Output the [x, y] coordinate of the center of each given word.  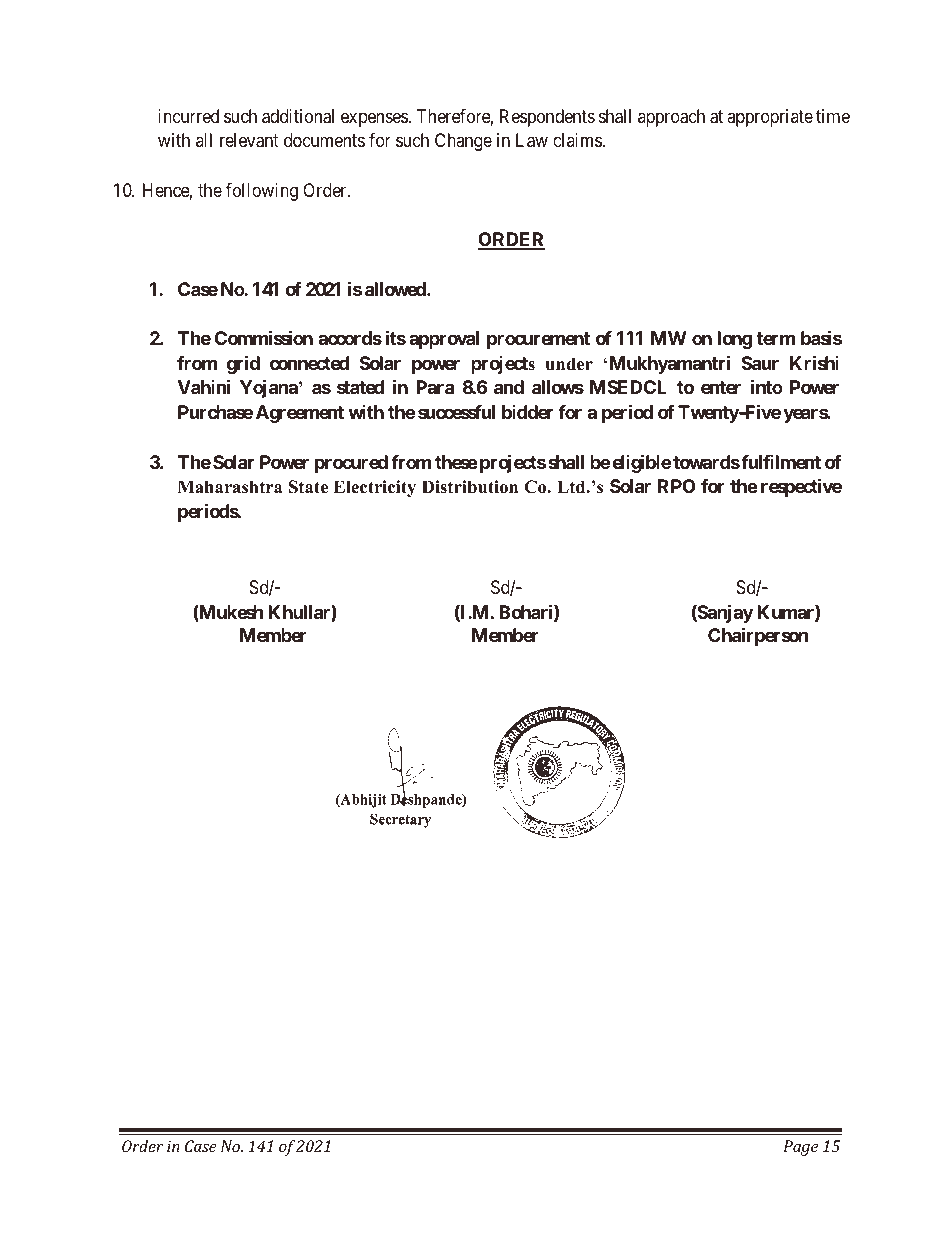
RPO [677, 486]
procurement [538, 340]
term [775, 338]
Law [532, 140]
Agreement [300, 414]
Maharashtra [230, 487]
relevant [249, 140]
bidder [527, 412]
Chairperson [758, 636]
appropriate [770, 118]
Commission [264, 337]
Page [800, 1148]
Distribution [470, 487]
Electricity [375, 488]
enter [721, 387]
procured [351, 464]
